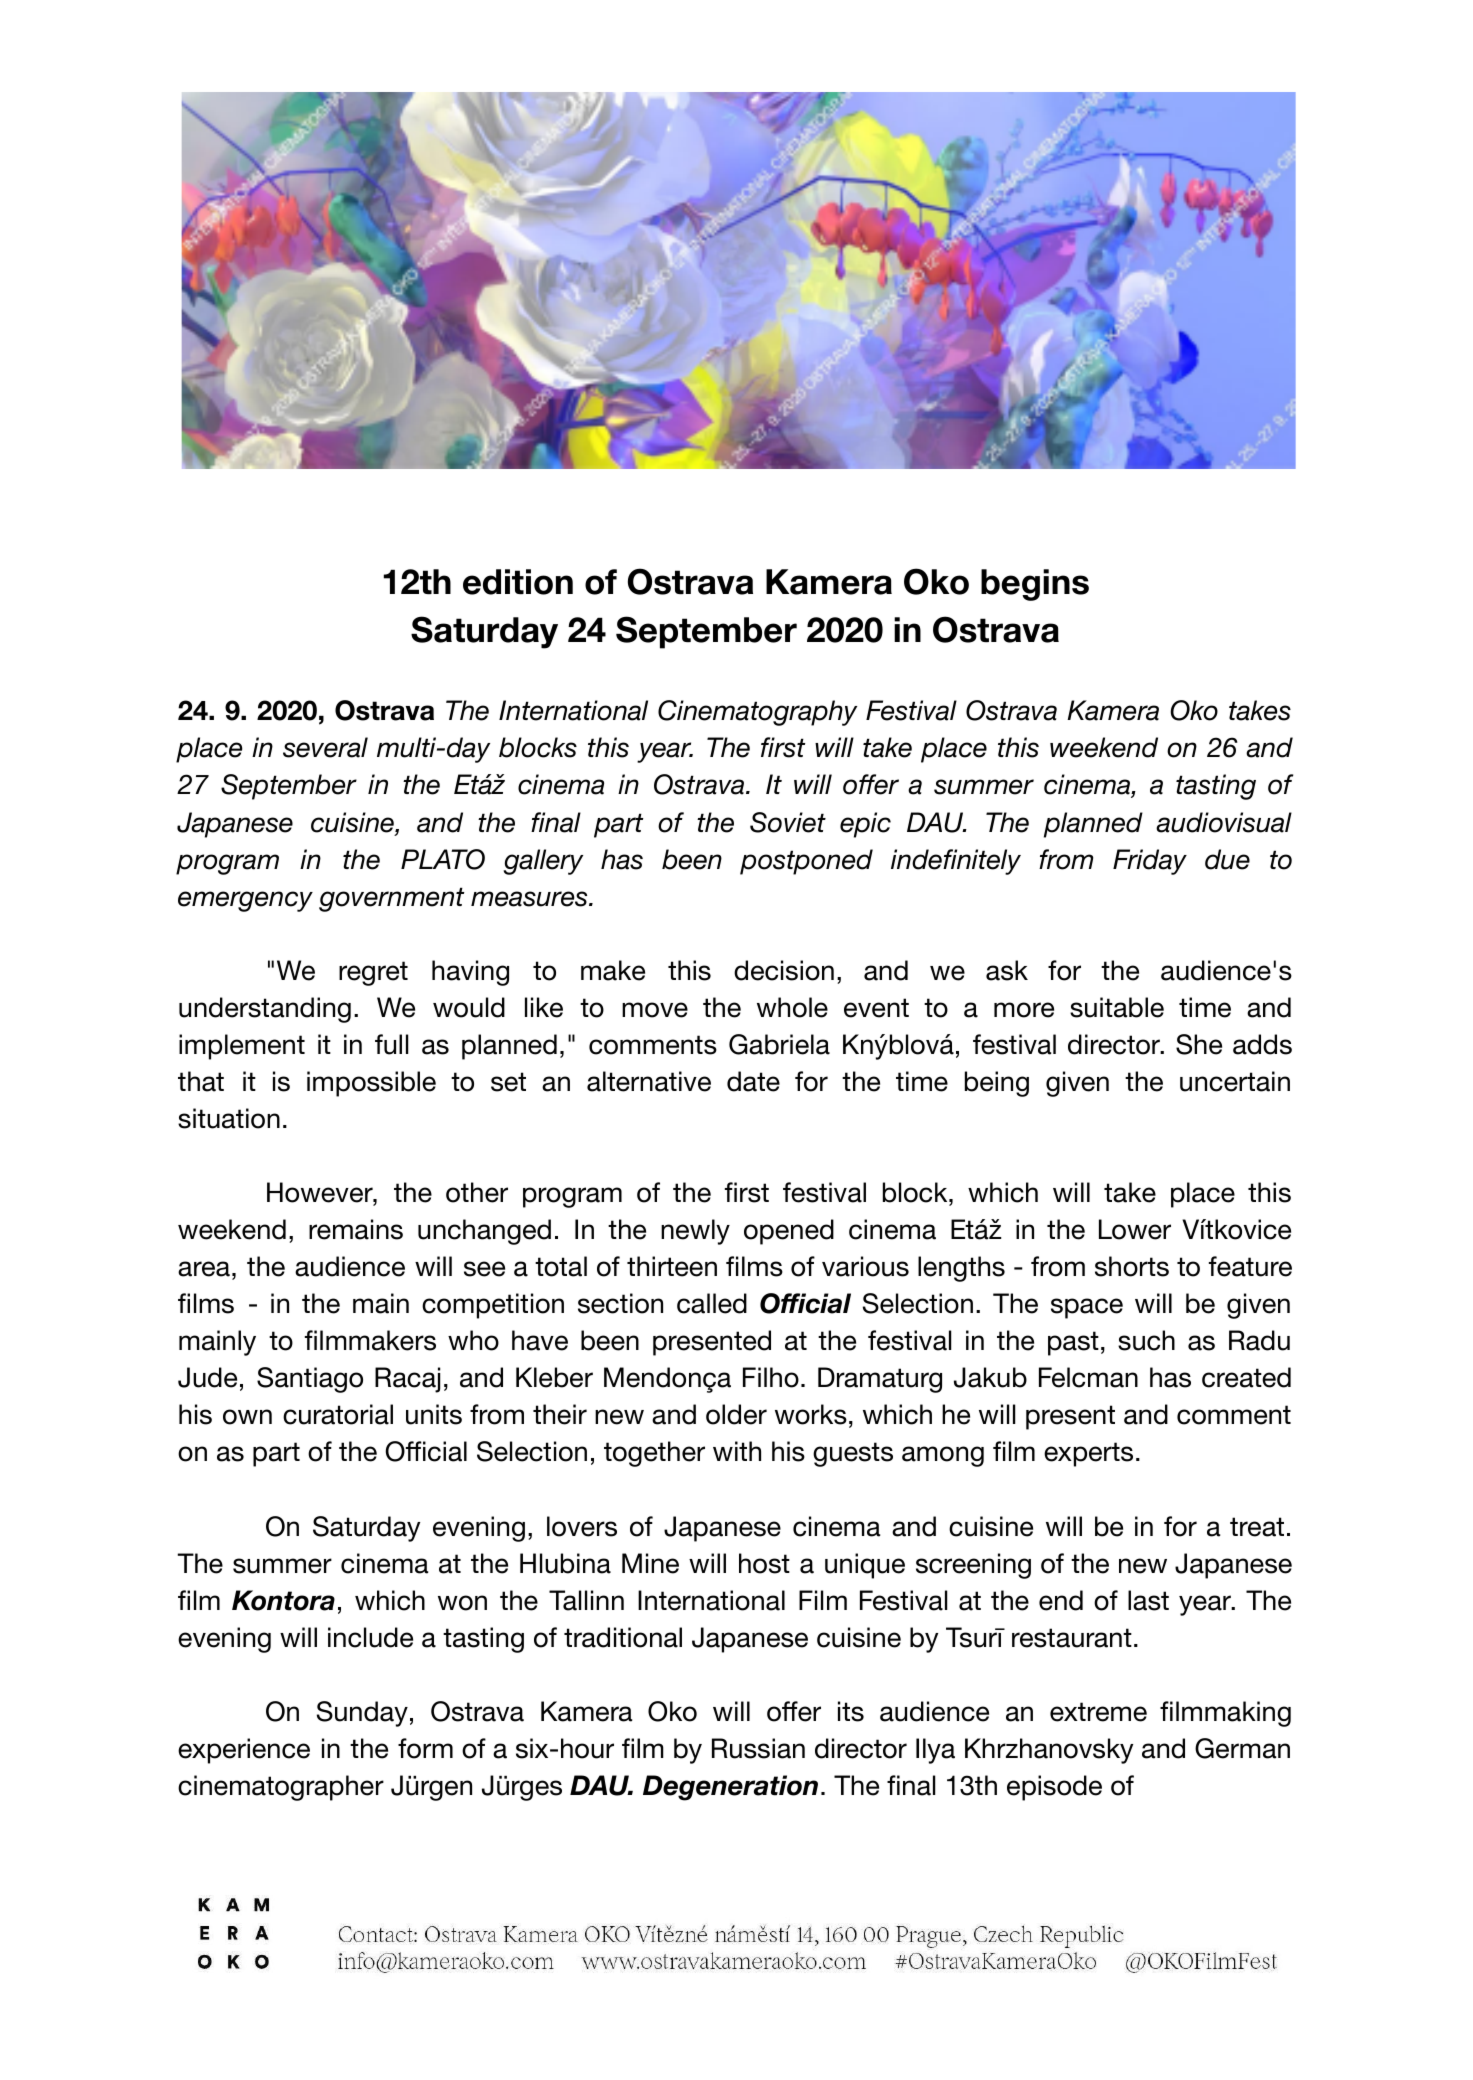 The width and height of the screenshot is (1473, 2080). Describe the element at coordinates (1098, 1712) in the screenshot. I see `extreme` at that location.
